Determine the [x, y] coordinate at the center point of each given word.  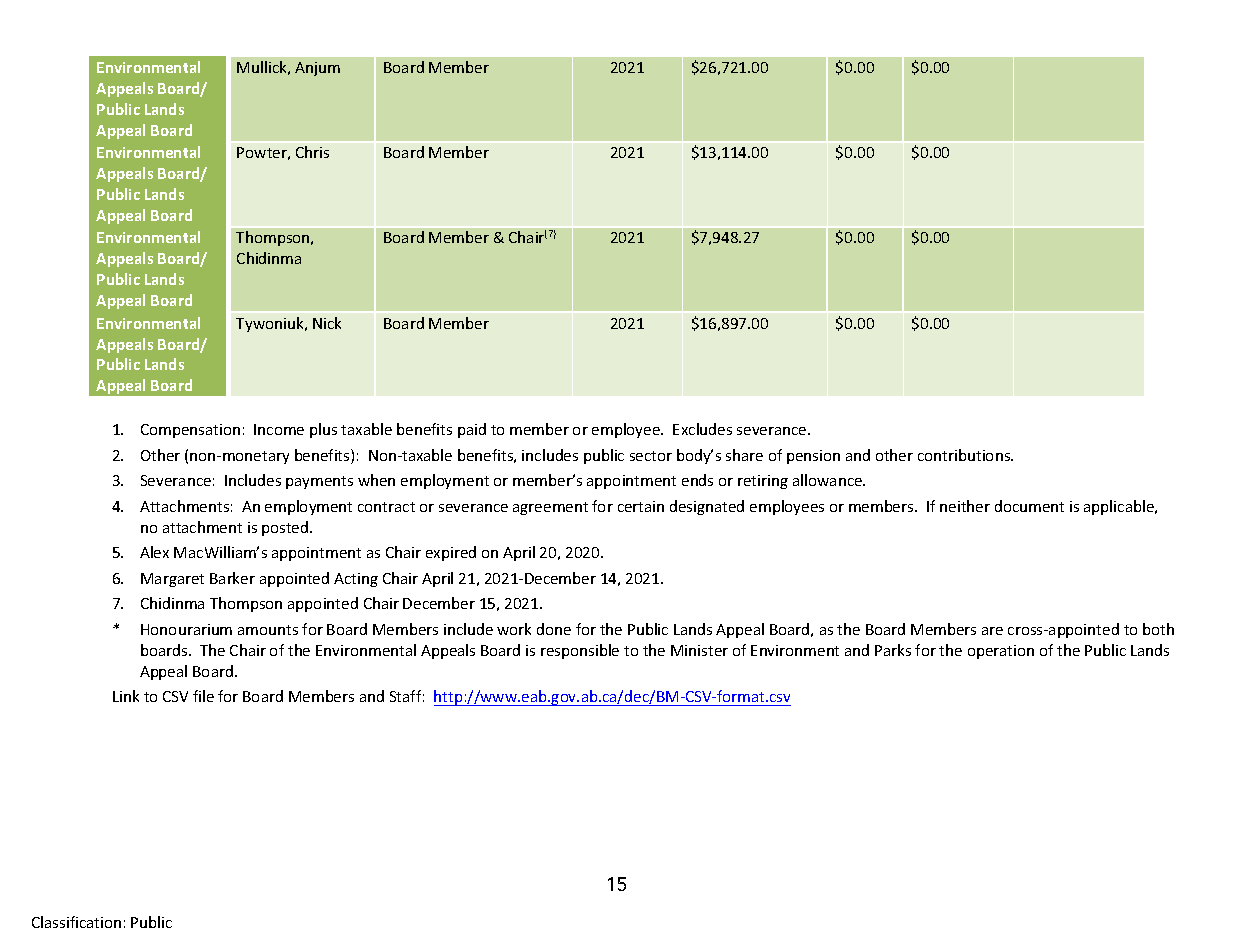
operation [1001, 652]
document [1029, 506]
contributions [965, 455]
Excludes [702, 429]
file [203, 696]
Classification [76, 922]
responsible [580, 651]
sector [651, 456]
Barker [232, 578]
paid [472, 430]
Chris [312, 152]
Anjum [317, 69]
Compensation [190, 431]
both [1158, 629]
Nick [327, 323]
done [554, 629]
